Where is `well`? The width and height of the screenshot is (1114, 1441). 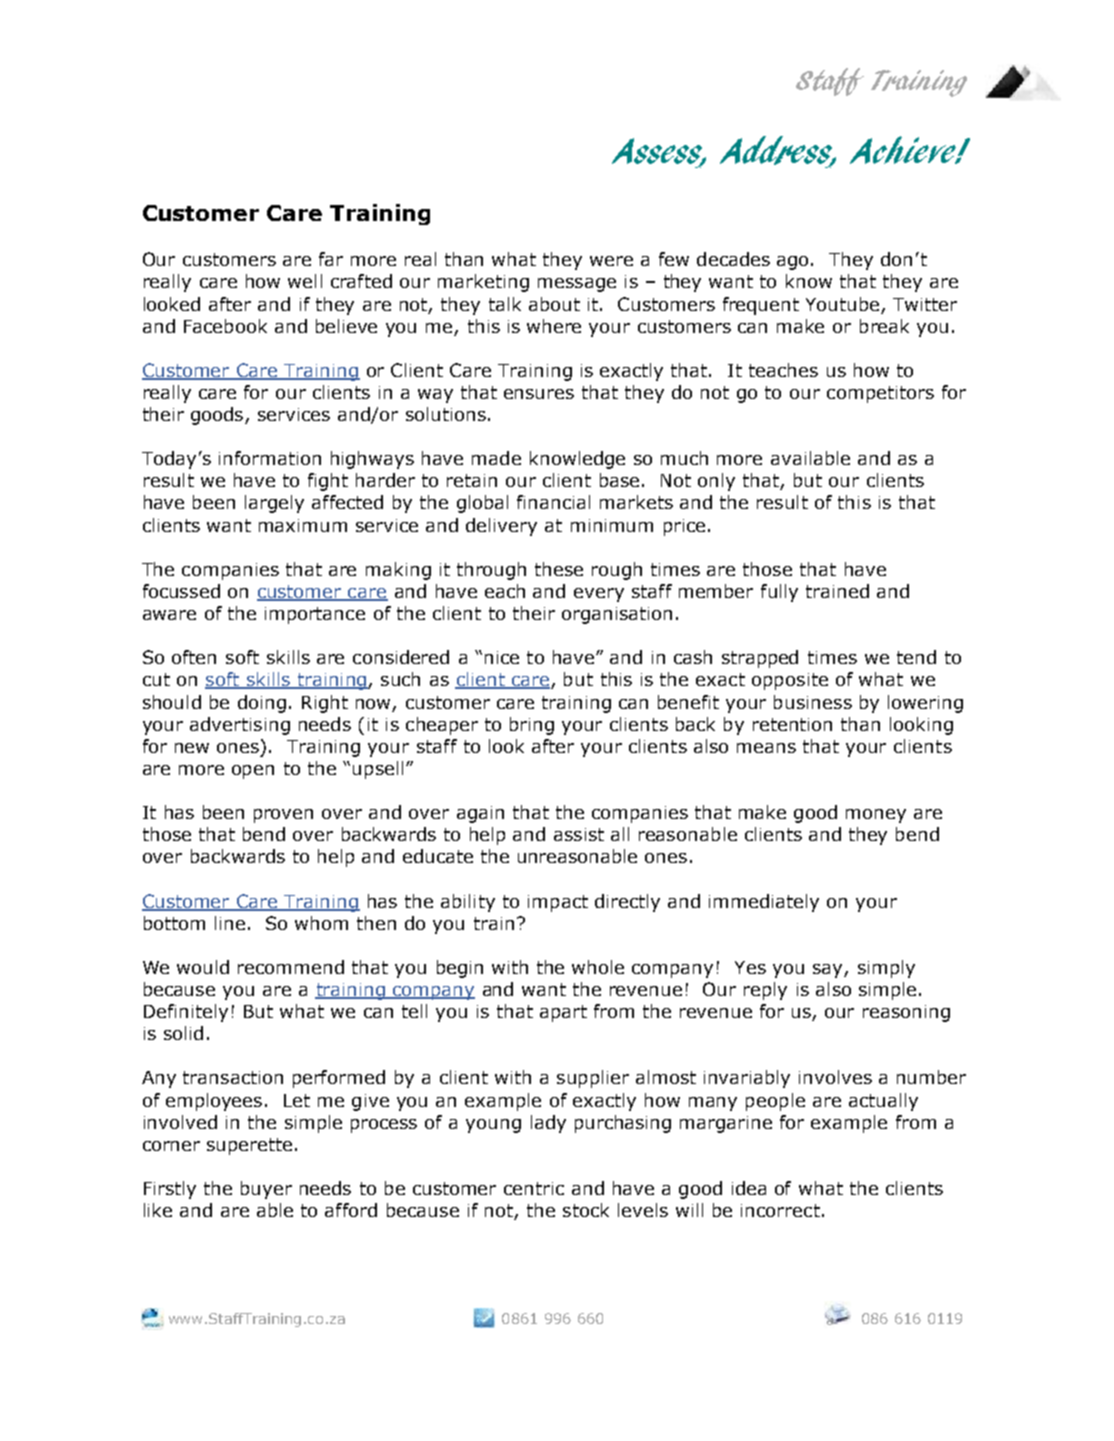 well is located at coordinates (305, 281).
